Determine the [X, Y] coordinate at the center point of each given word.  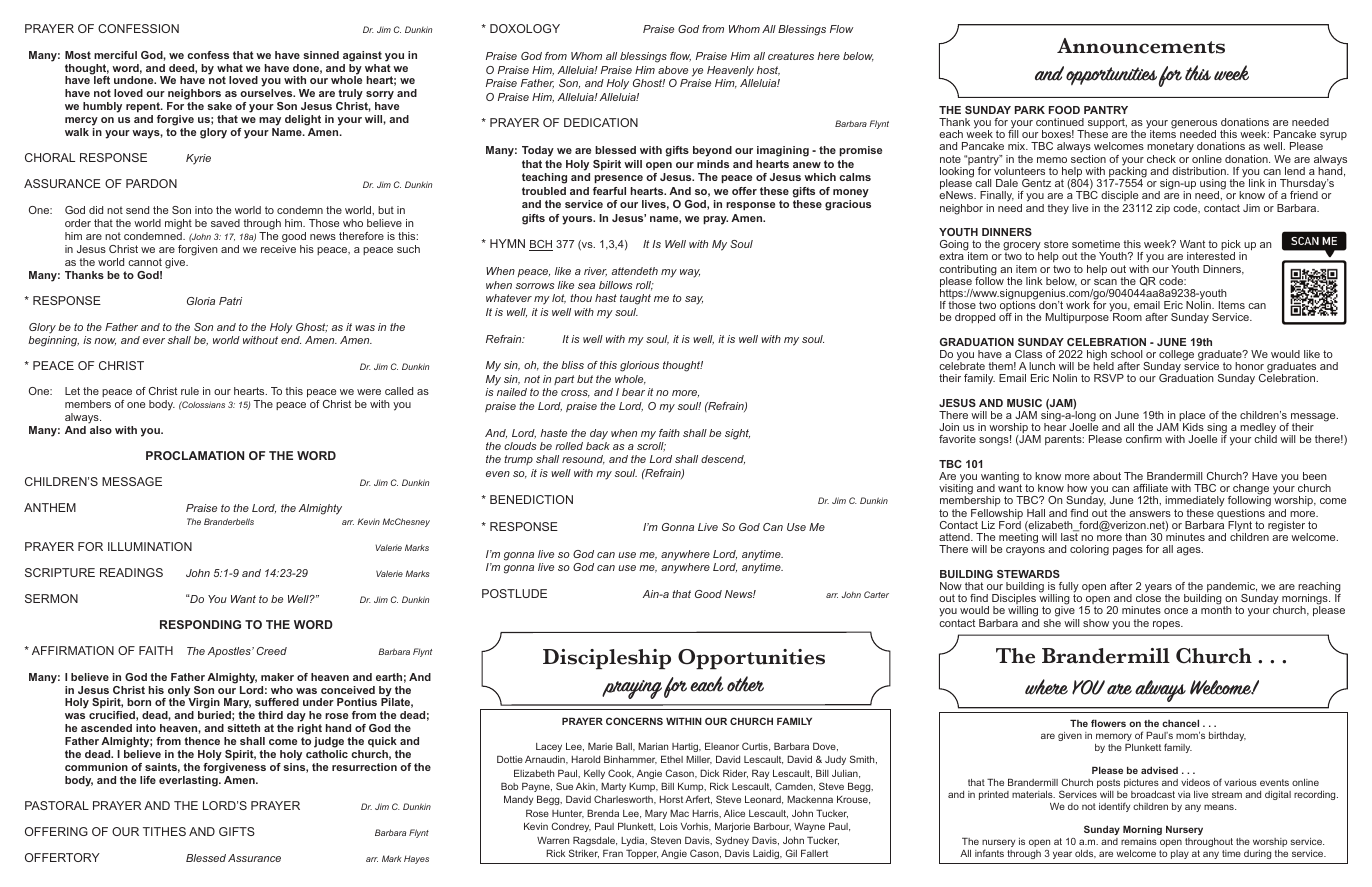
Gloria [201, 301]
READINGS [131, 572]
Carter [876, 594]
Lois [669, 826]
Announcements [1141, 46]
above [673, 70]
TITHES [164, 831]
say [694, 300]
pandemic [1231, 588]
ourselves [267, 93]
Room [1127, 317]
